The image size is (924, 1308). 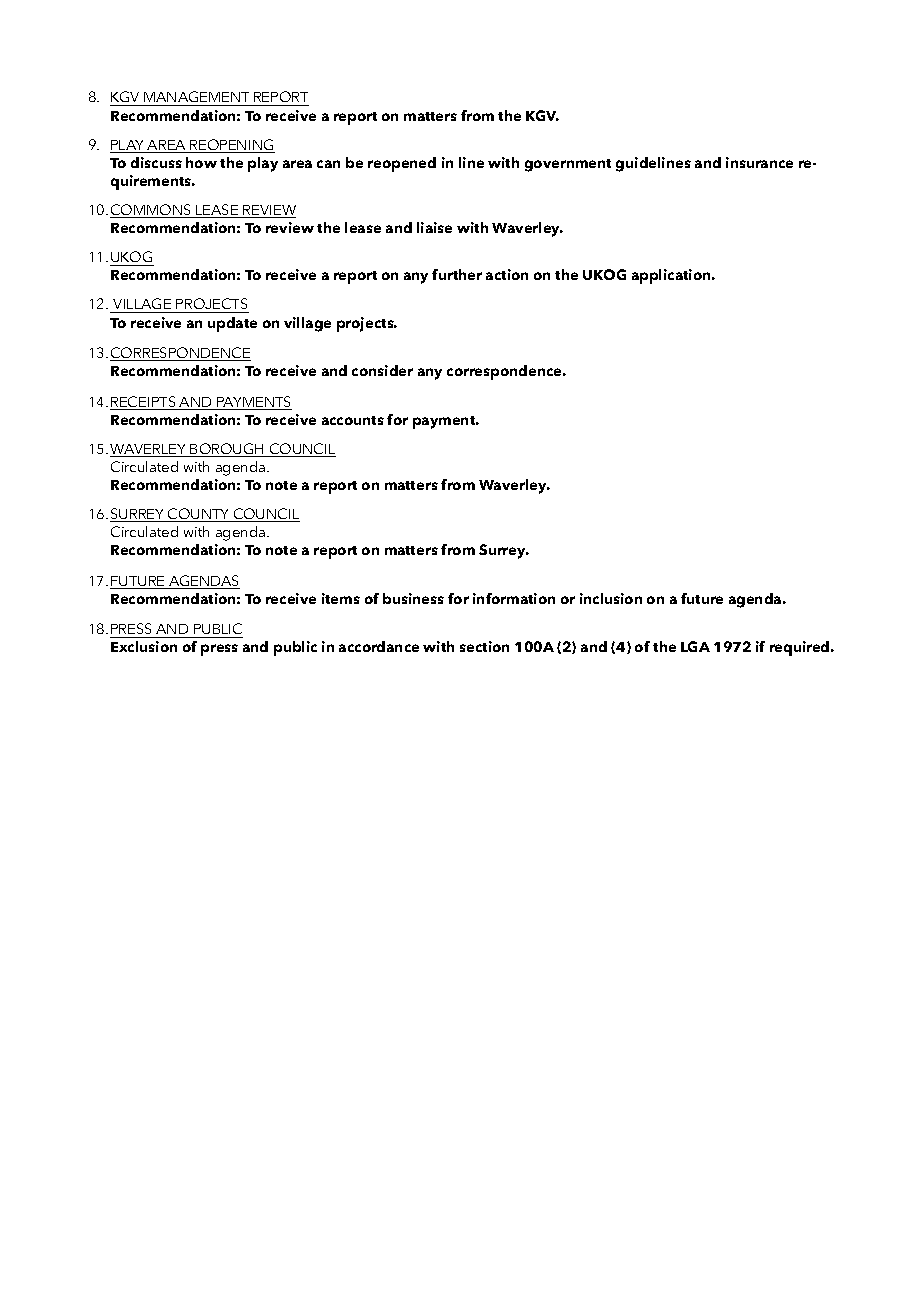 What do you see at coordinates (484, 646) in the screenshot?
I see `section` at bounding box center [484, 646].
